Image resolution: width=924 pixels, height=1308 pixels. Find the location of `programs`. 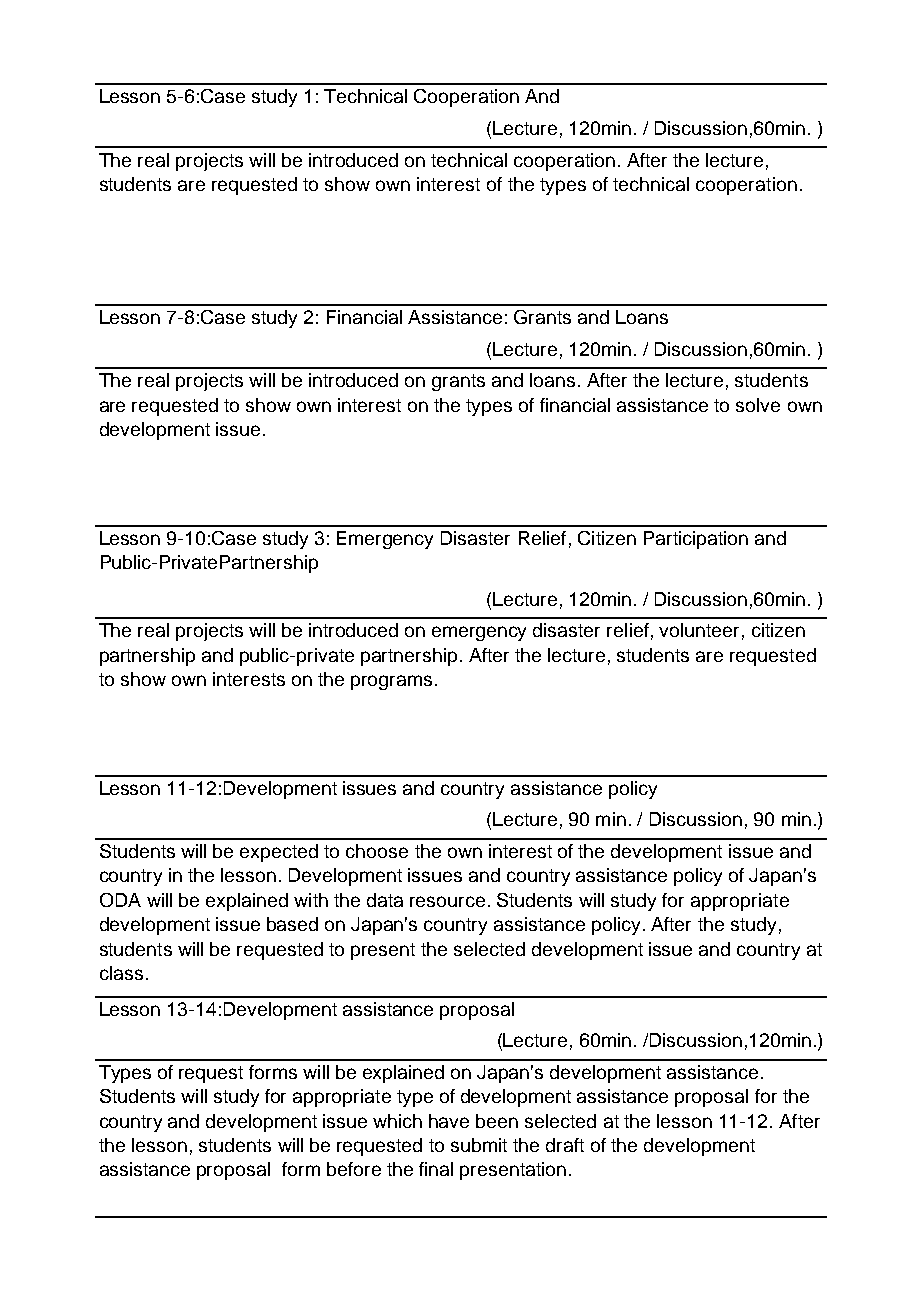

programs is located at coordinates (391, 682).
